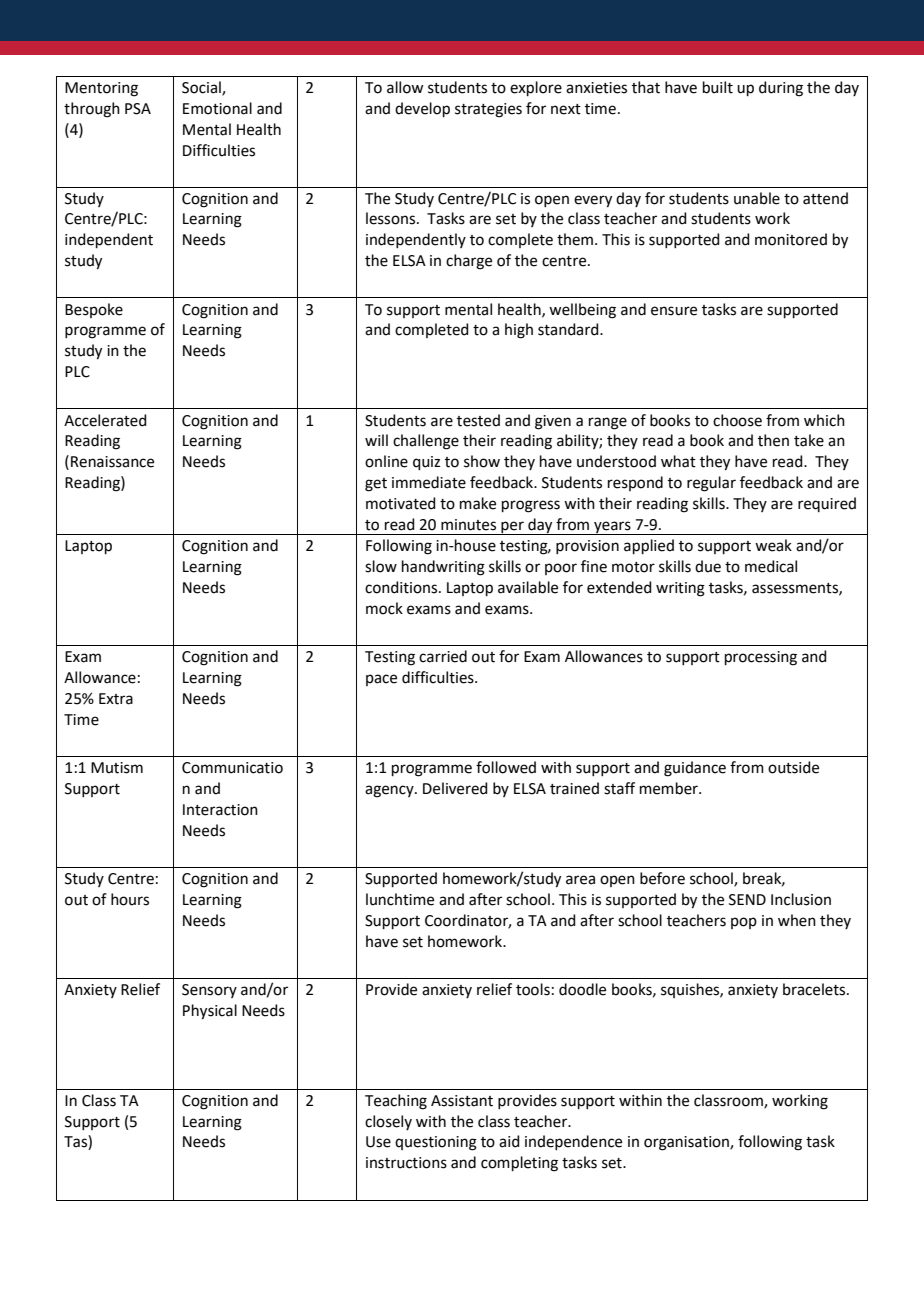  Describe the element at coordinates (443, 656) in the document. I see `carried` at that location.
